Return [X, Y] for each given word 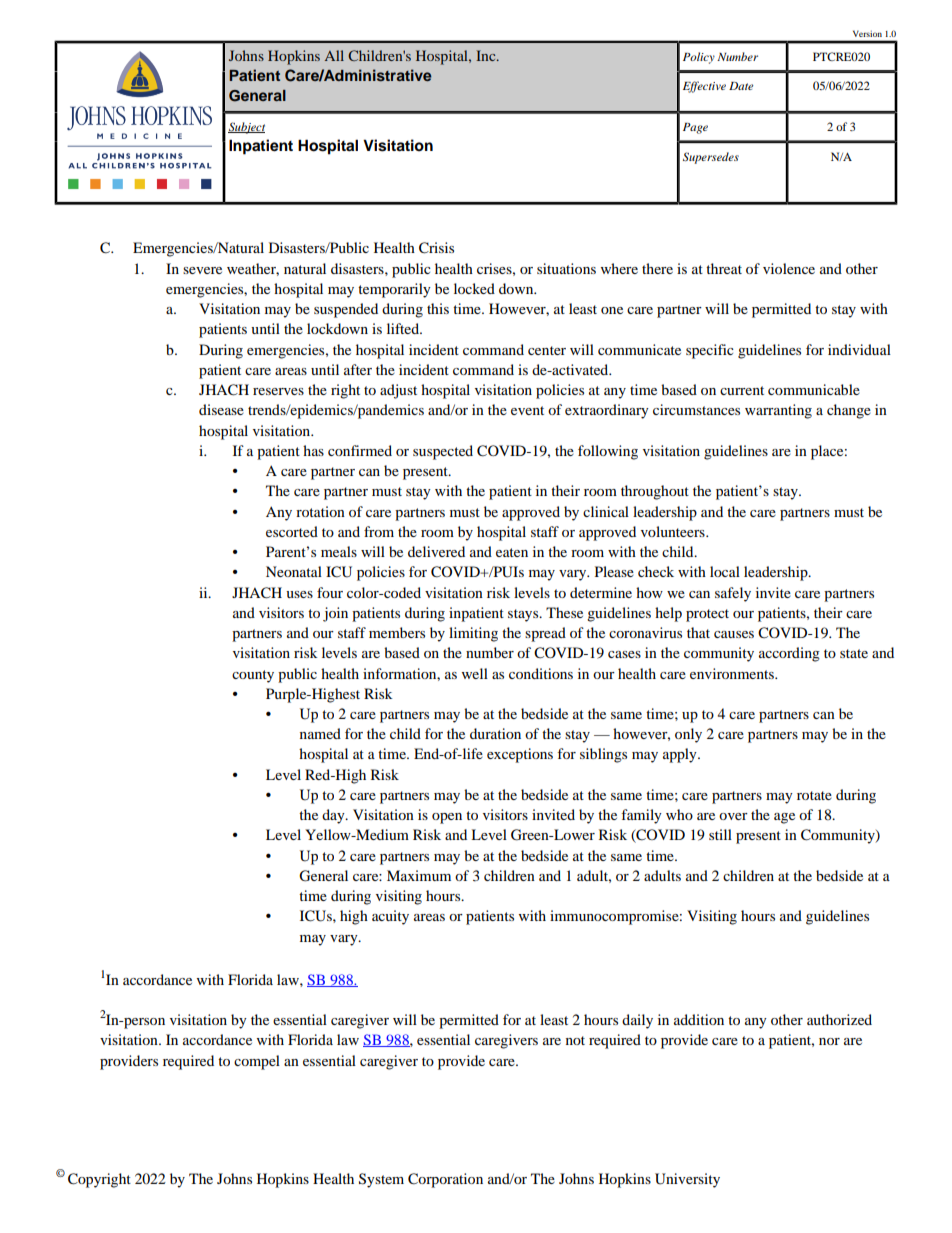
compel [257, 1062]
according [789, 654]
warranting [778, 411]
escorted [292, 531]
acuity [390, 917]
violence [789, 268]
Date [741, 86]
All [334, 55]
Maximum [419, 875]
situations [566, 268]
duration [495, 733]
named [320, 733]
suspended [346, 310]
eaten [512, 552]
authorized [839, 1019]
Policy [699, 58]
